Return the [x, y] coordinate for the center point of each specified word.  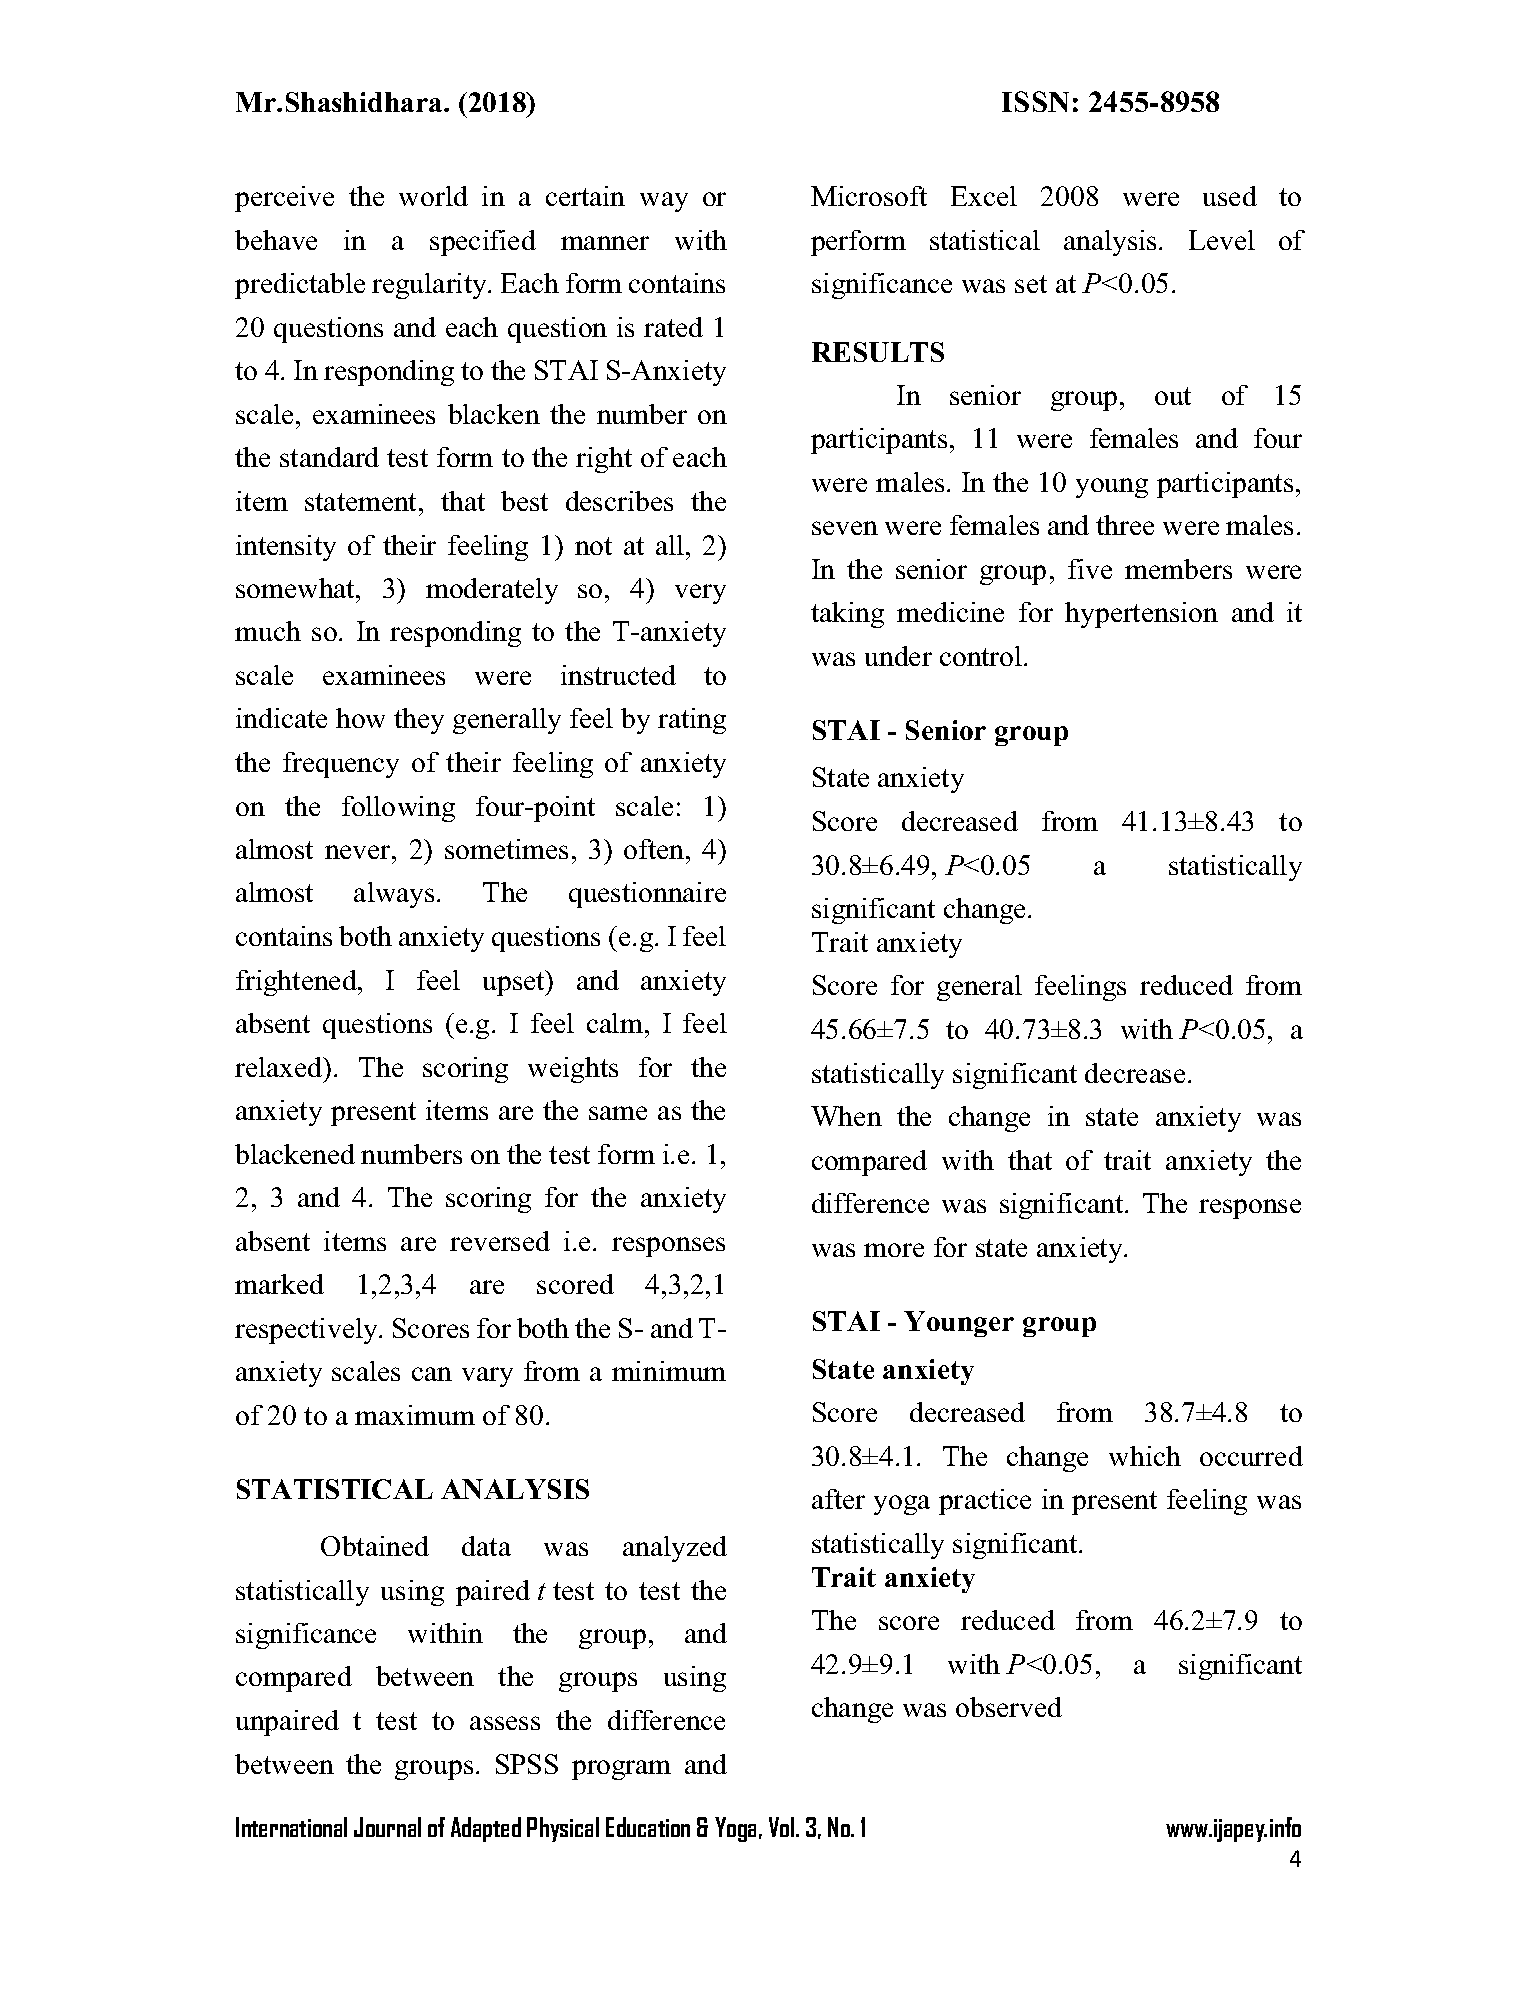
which [1145, 1456]
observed [1009, 1707]
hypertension [1141, 615]
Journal [387, 1827]
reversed [500, 1241]
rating [692, 721]
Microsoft [869, 196]
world [433, 196]
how [360, 718]
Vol [783, 1827]
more [894, 1250]
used [1230, 196]
